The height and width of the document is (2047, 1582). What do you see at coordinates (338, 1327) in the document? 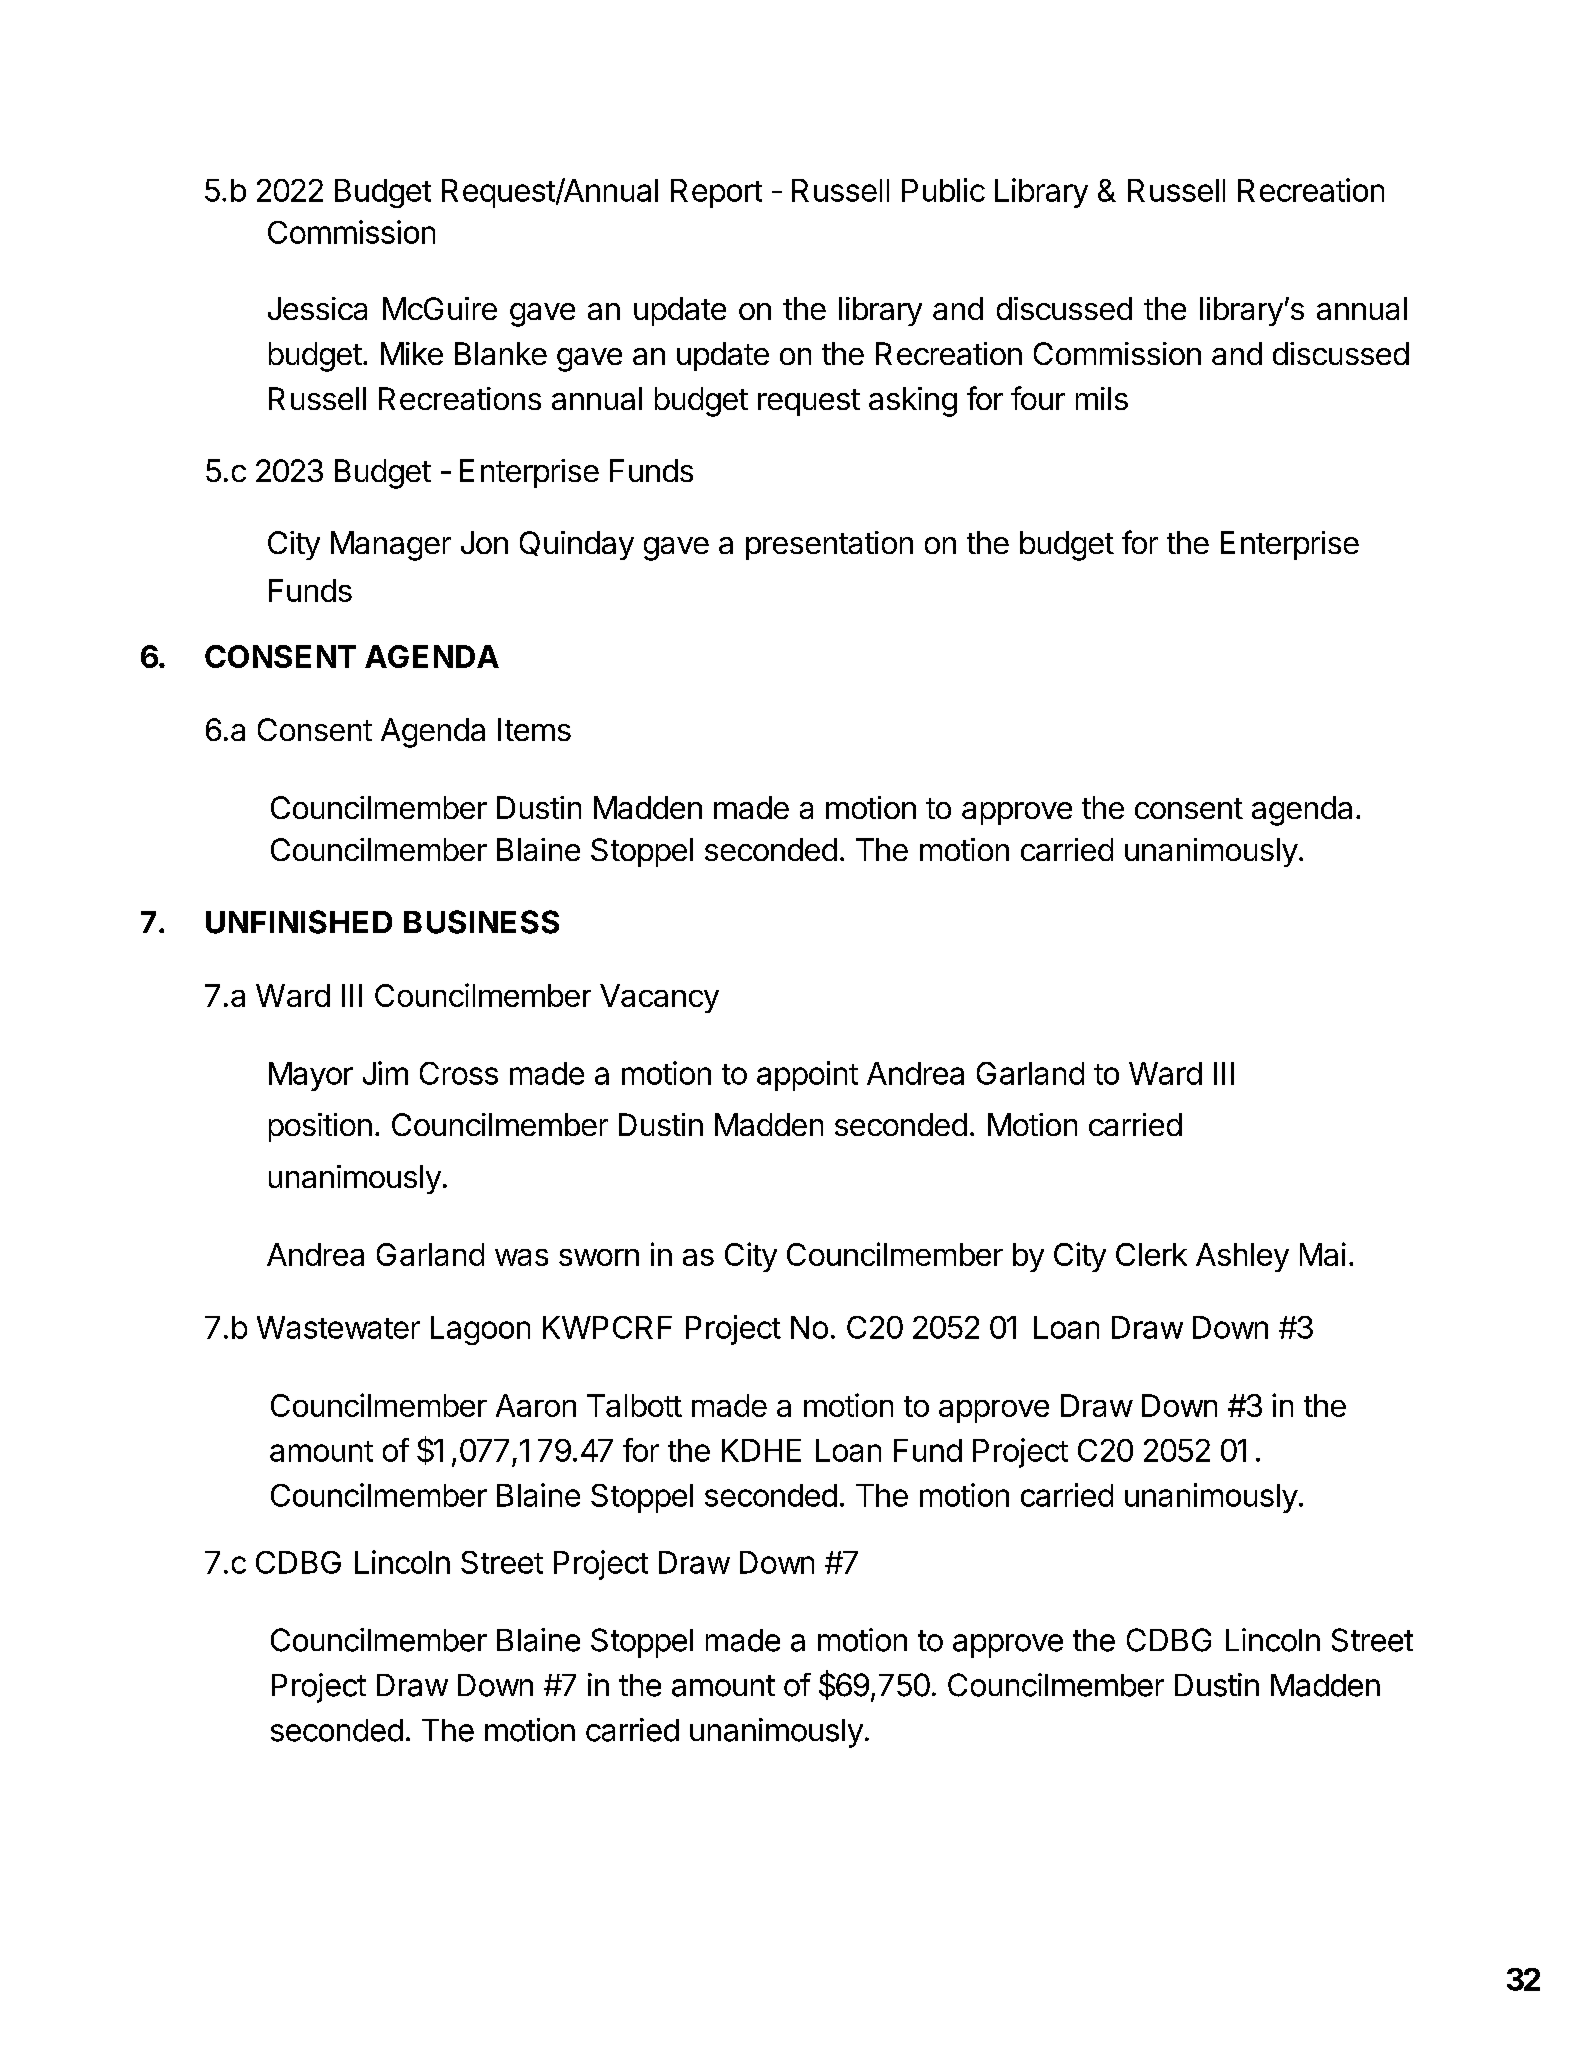
I see `Wastewater` at bounding box center [338, 1327].
